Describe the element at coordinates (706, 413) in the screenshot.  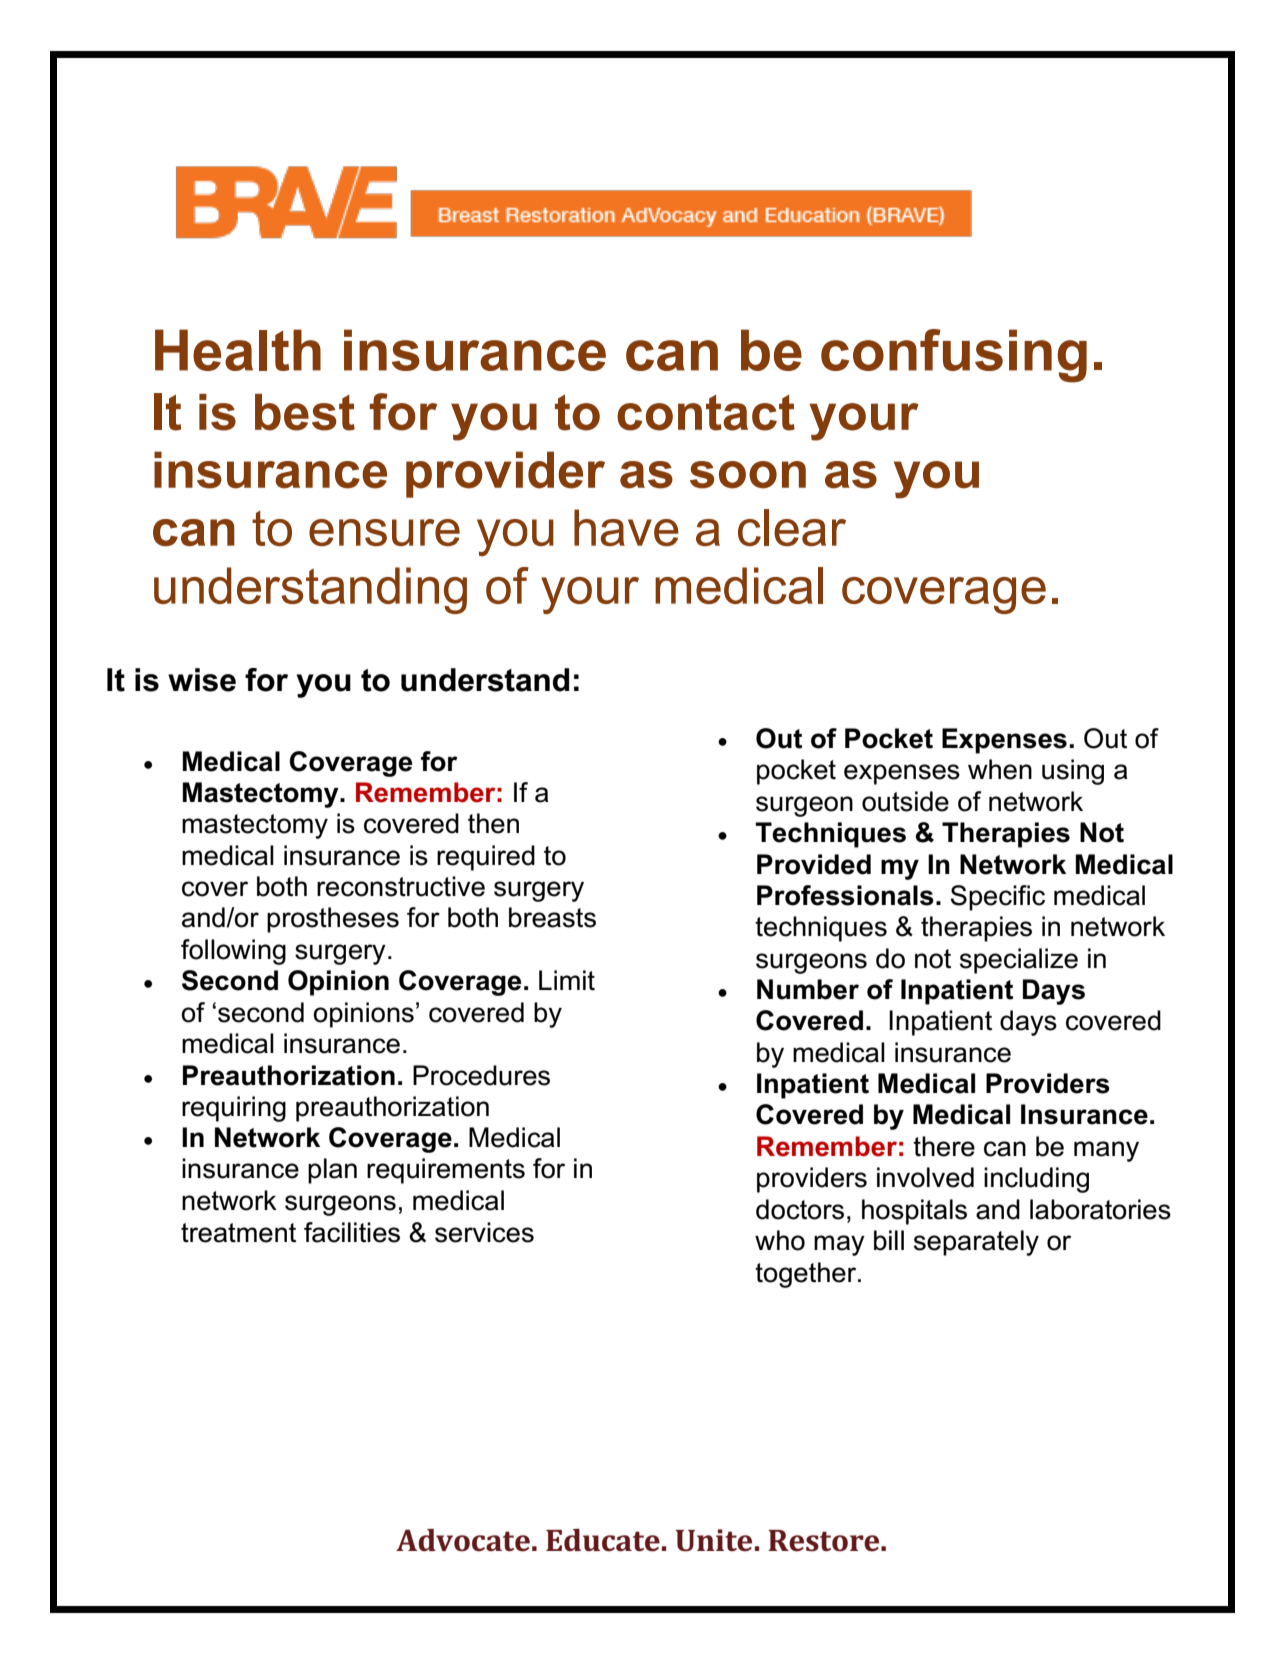
I see `contact` at that location.
